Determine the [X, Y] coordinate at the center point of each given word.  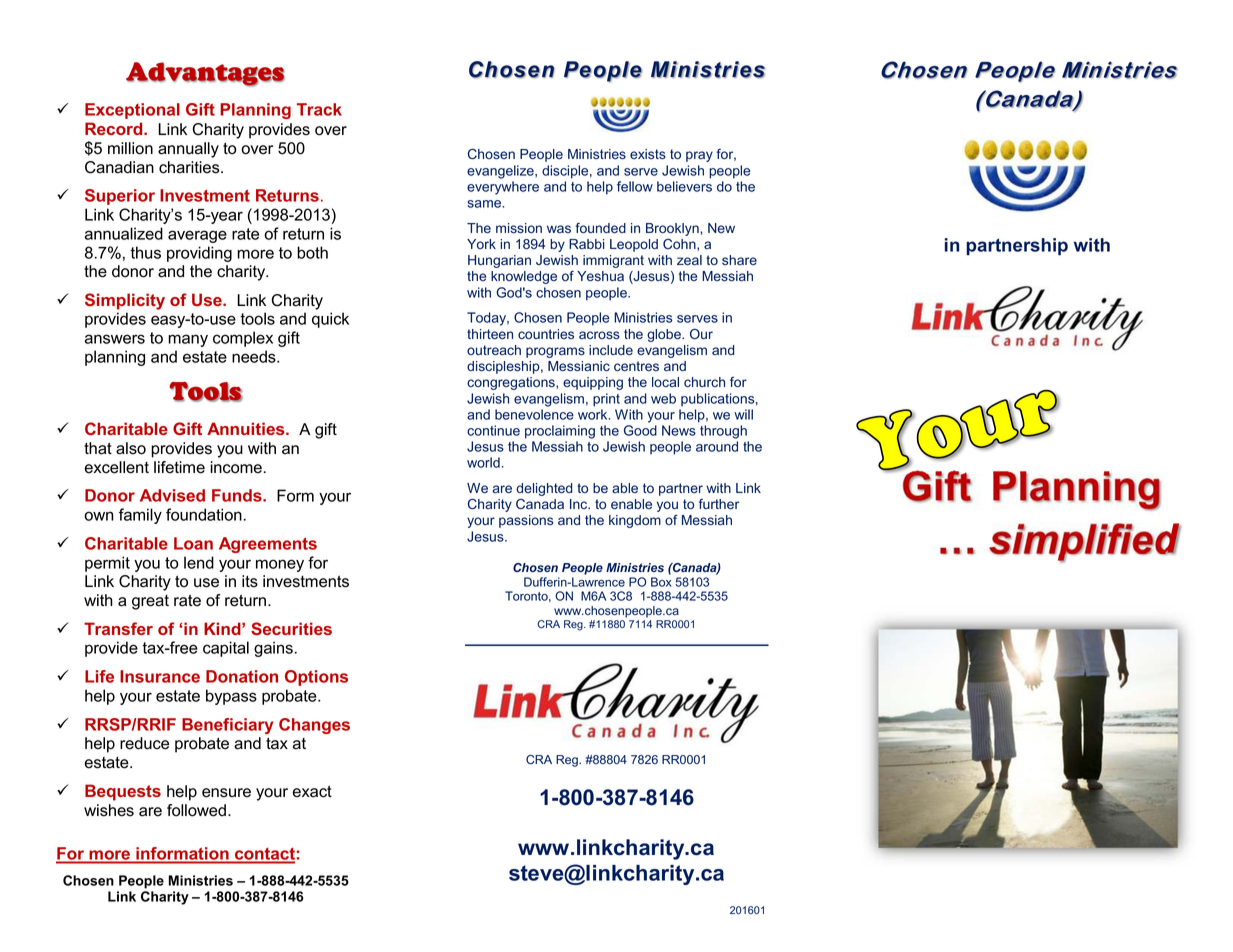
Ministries [201, 880]
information [182, 854]
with [1091, 245]
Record [115, 128]
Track [319, 109]
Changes [314, 726]
